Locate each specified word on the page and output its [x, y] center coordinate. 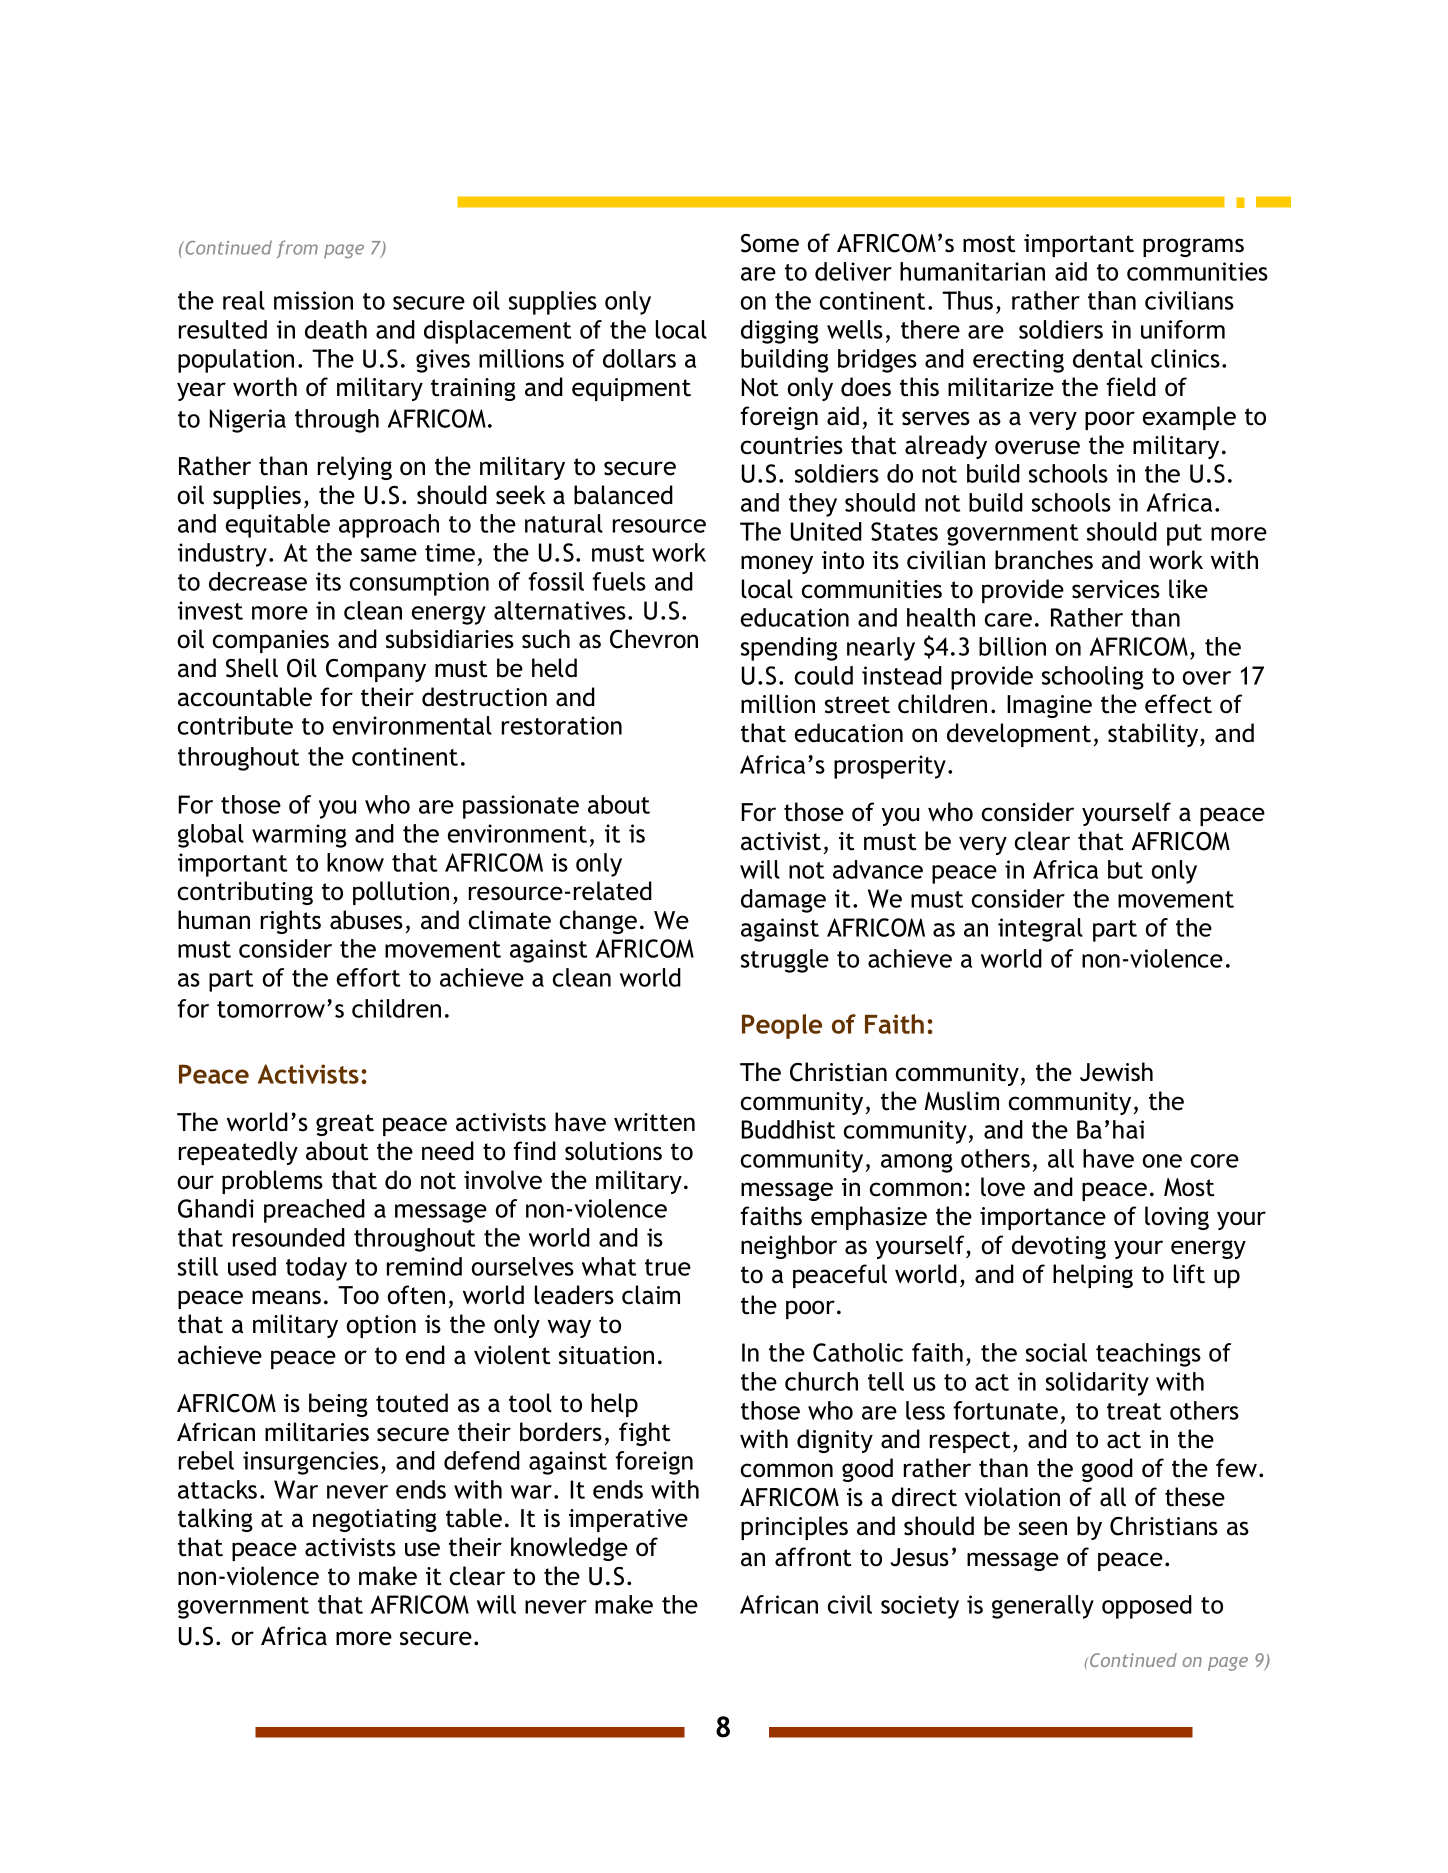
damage [783, 901]
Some [770, 243]
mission [313, 300]
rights [291, 922]
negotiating [375, 1520]
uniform [1183, 329]
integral [1040, 930]
